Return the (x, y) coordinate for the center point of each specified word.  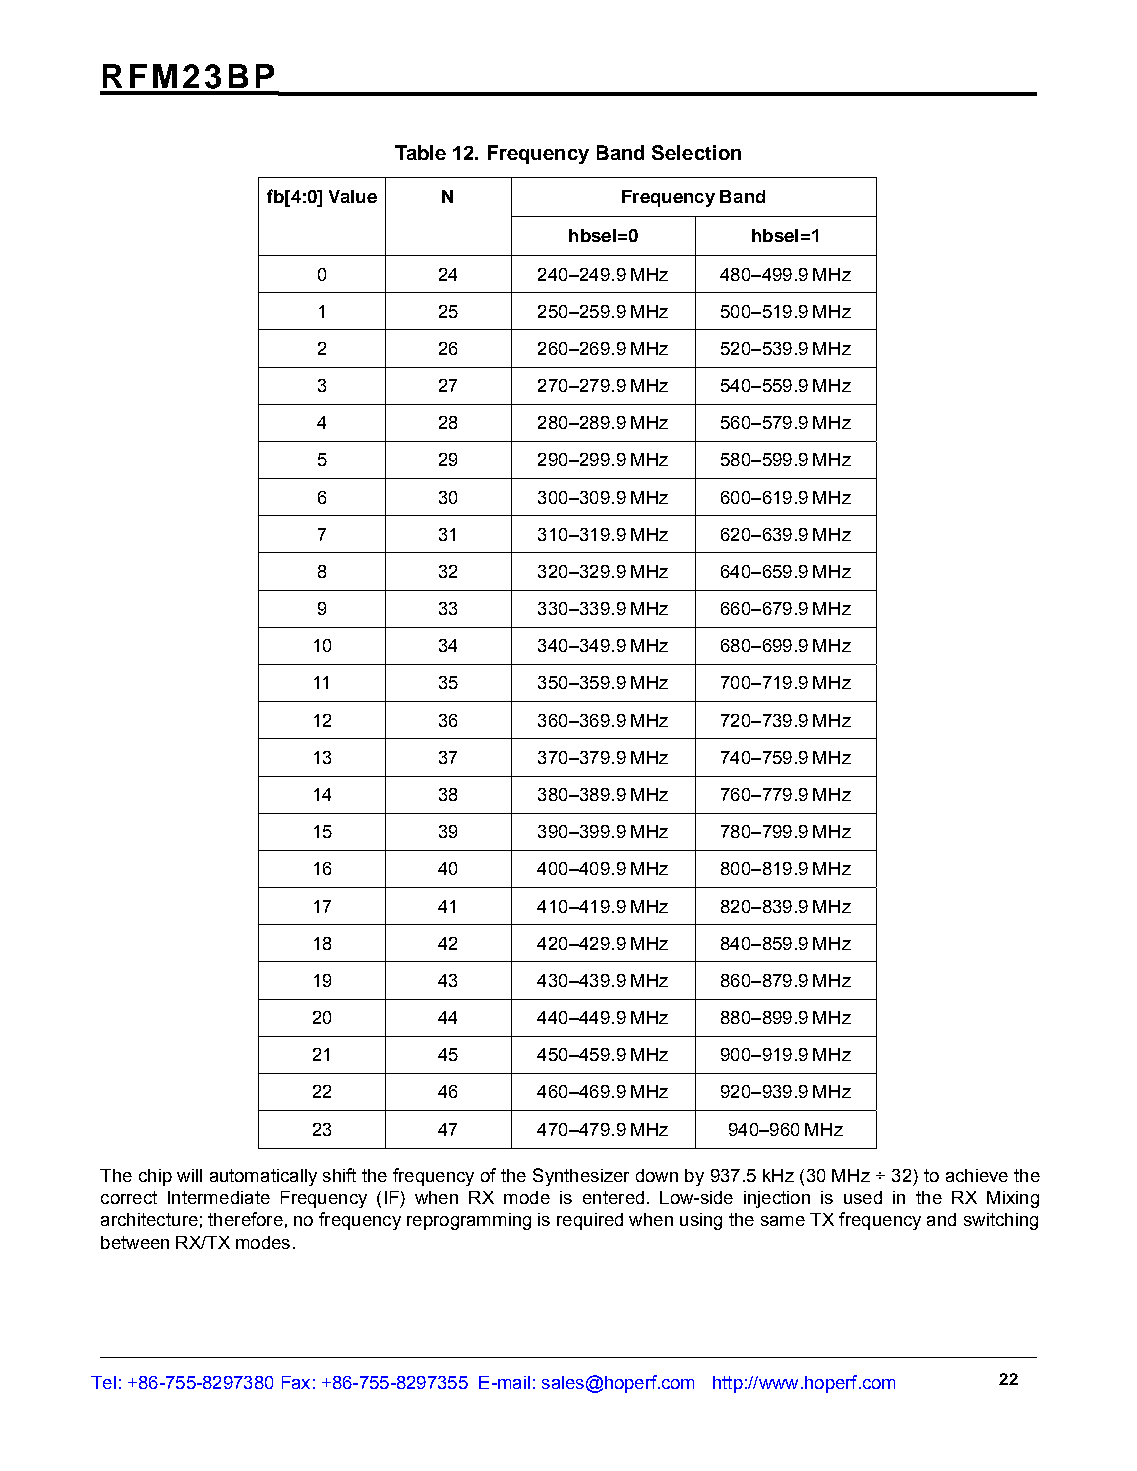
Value (353, 196)
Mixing (1013, 1199)
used (863, 1197)
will (189, 1175)
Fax (296, 1382)
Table (420, 152)
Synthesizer (581, 1177)
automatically (263, 1177)
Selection (696, 152)
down (657, 1175)
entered (613, 1197)
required (590, 1221)
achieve (977, 1175)
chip (155, 1177)
